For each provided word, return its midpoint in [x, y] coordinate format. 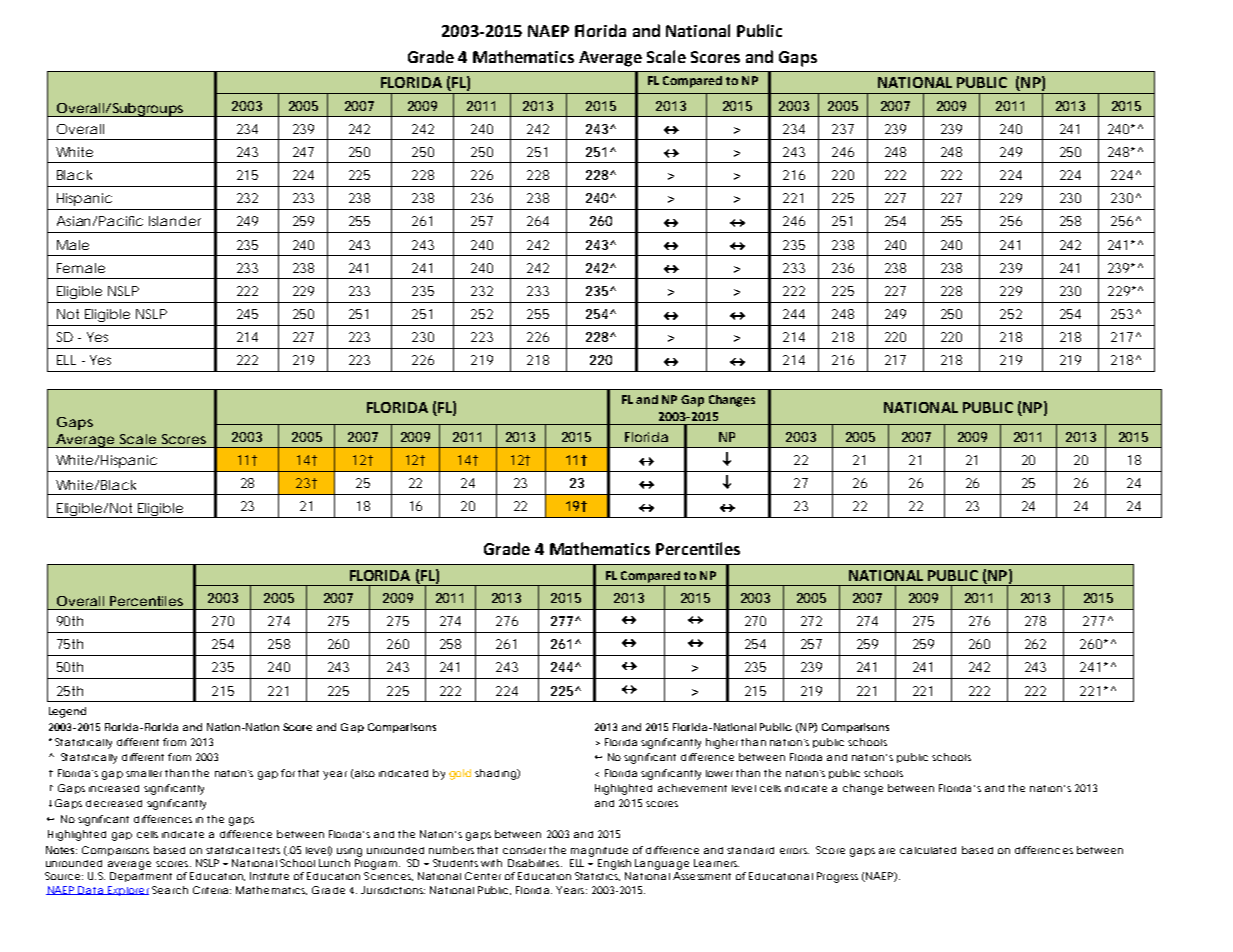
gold [460, 774]
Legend [67, 712]
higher [724, 743]
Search [170, 890]
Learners [716, 863]
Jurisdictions [393, 890]
